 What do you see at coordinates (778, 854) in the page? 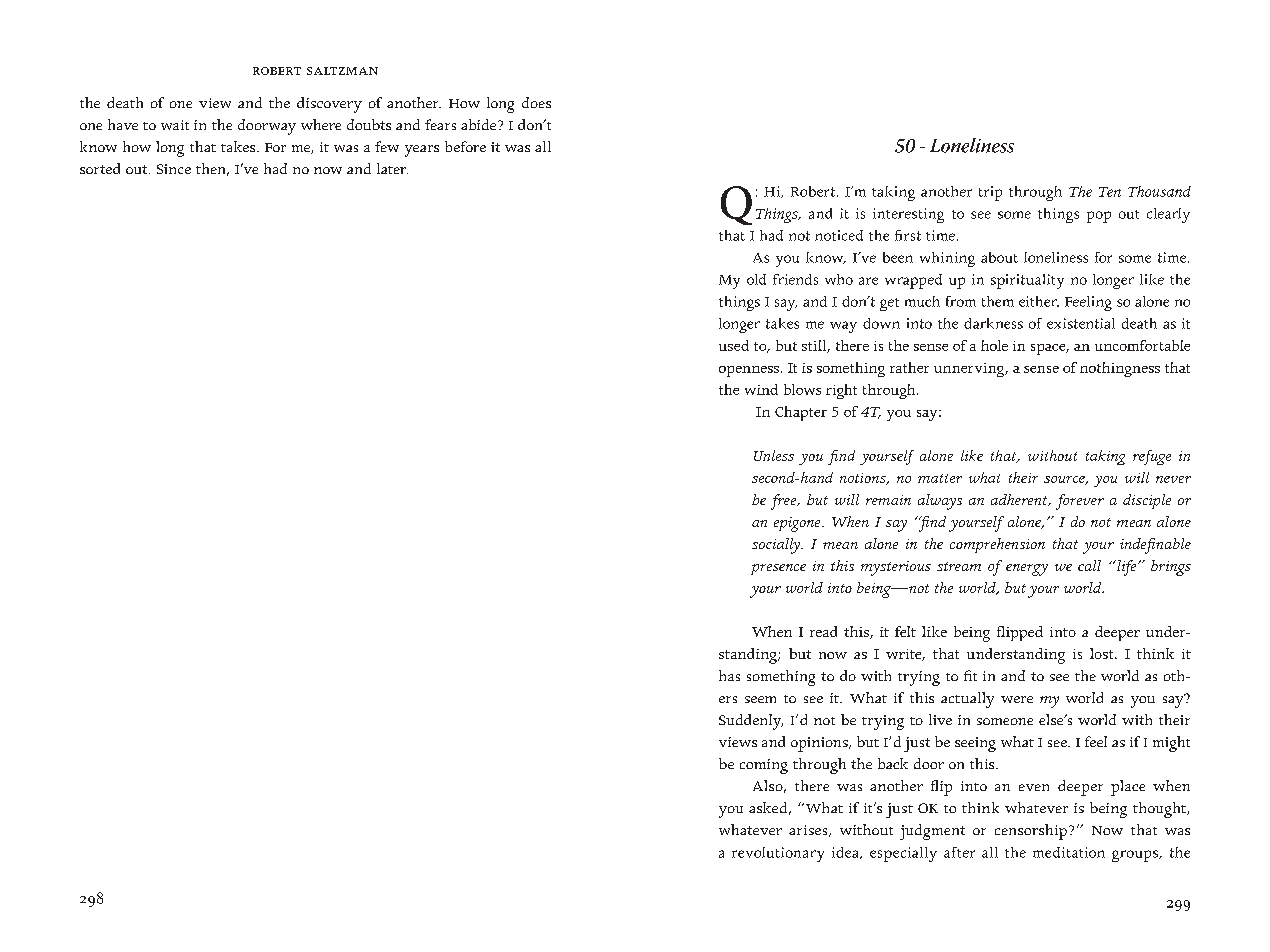
I see `revolutionary` at bounding box center [778, 854].
